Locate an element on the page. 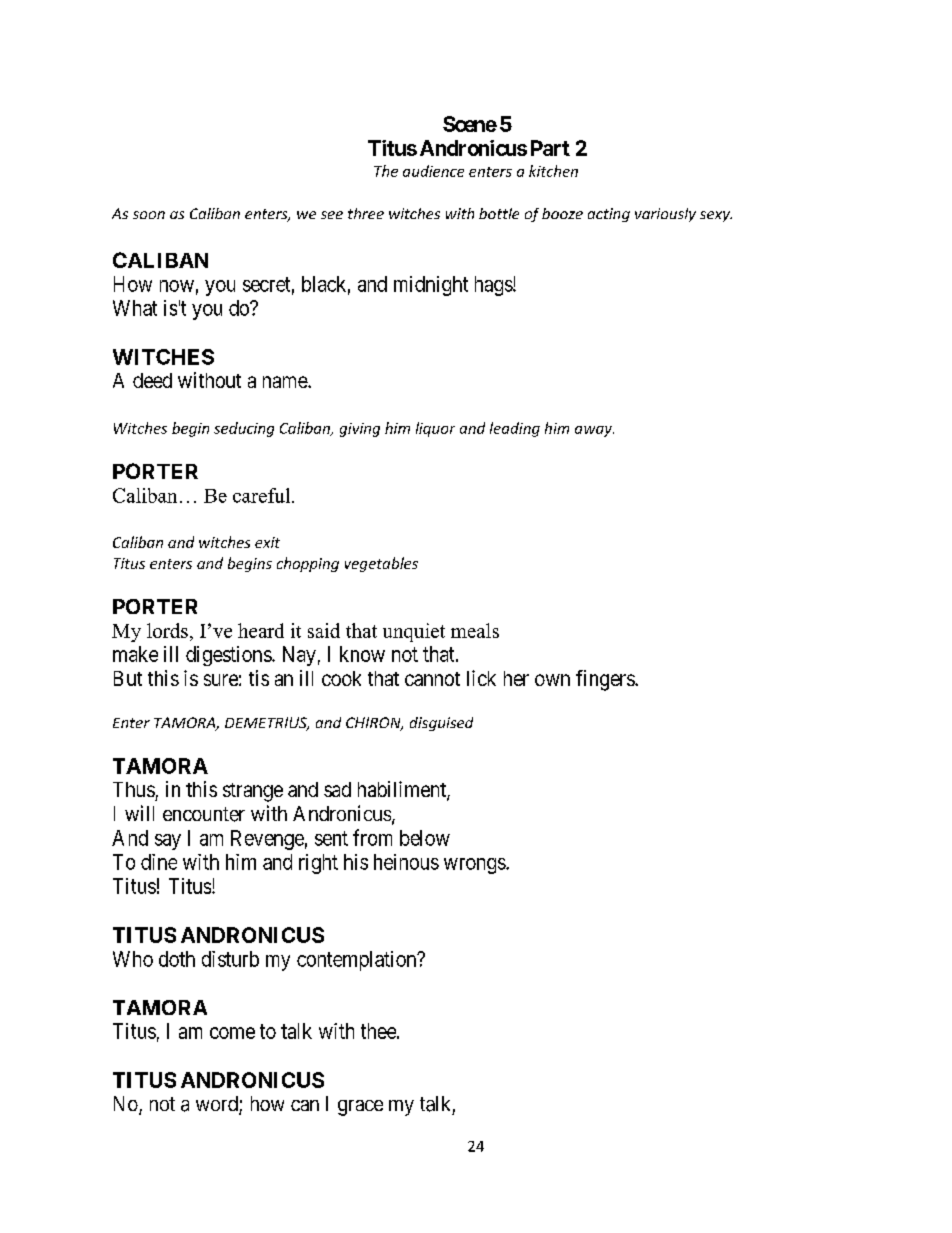 Image resolution: width=952 pixels, height=1233 pixels. wrongs is located at coordinates (475, 866).
